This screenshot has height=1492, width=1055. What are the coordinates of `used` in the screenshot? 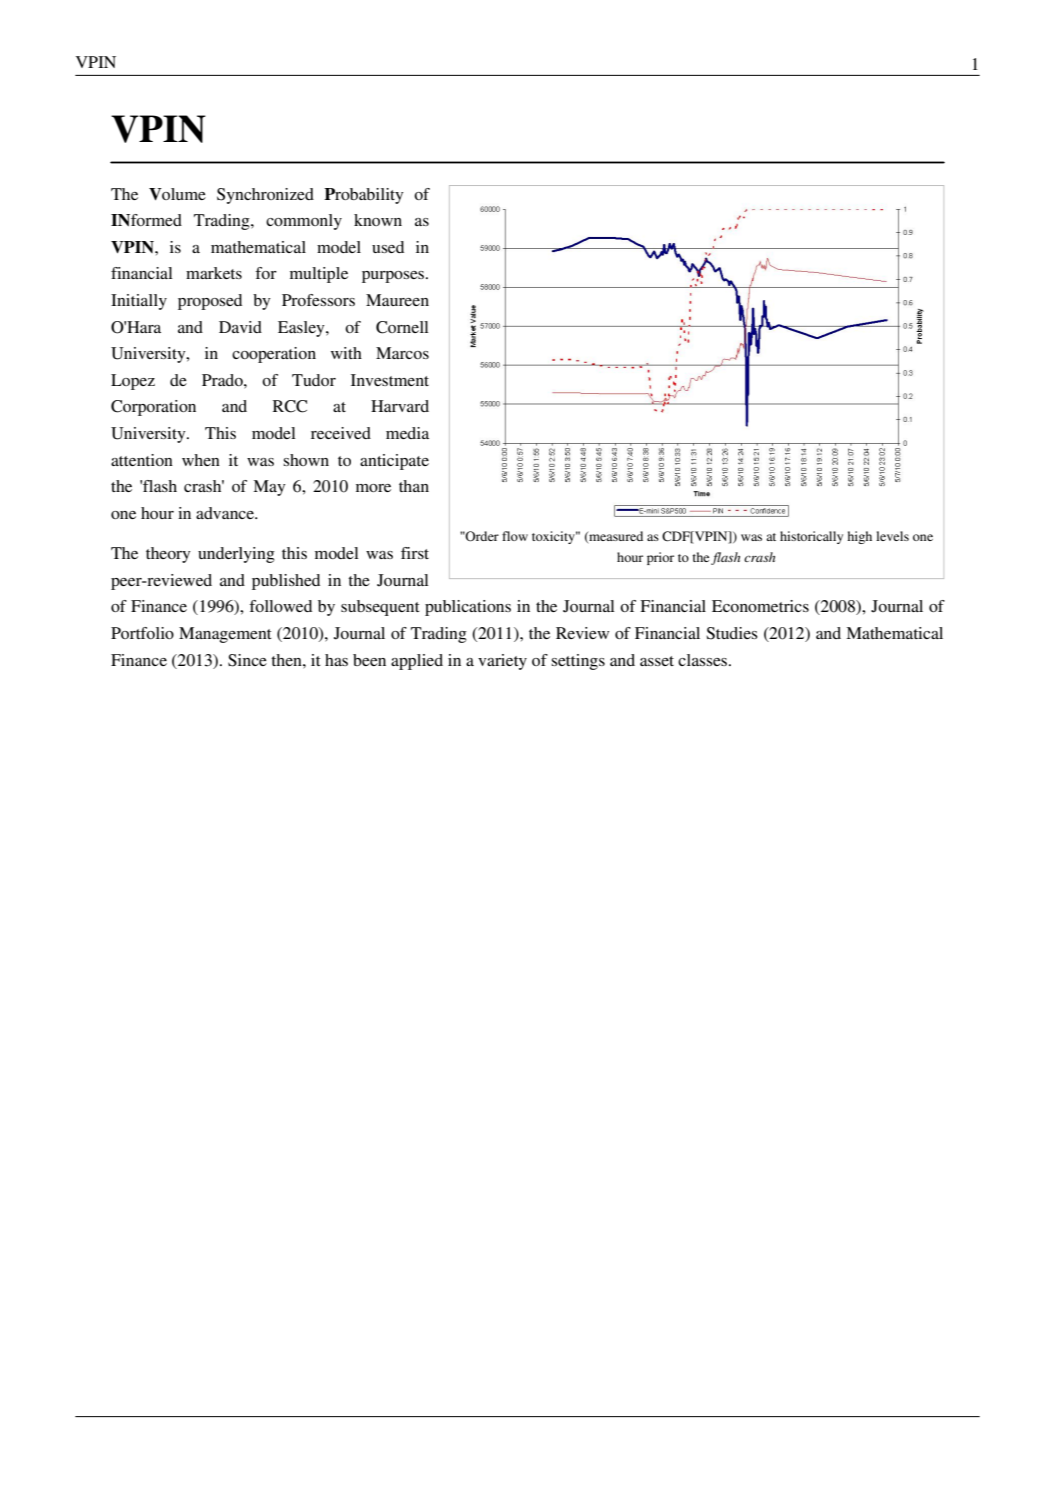 It's located at (388, 247).
